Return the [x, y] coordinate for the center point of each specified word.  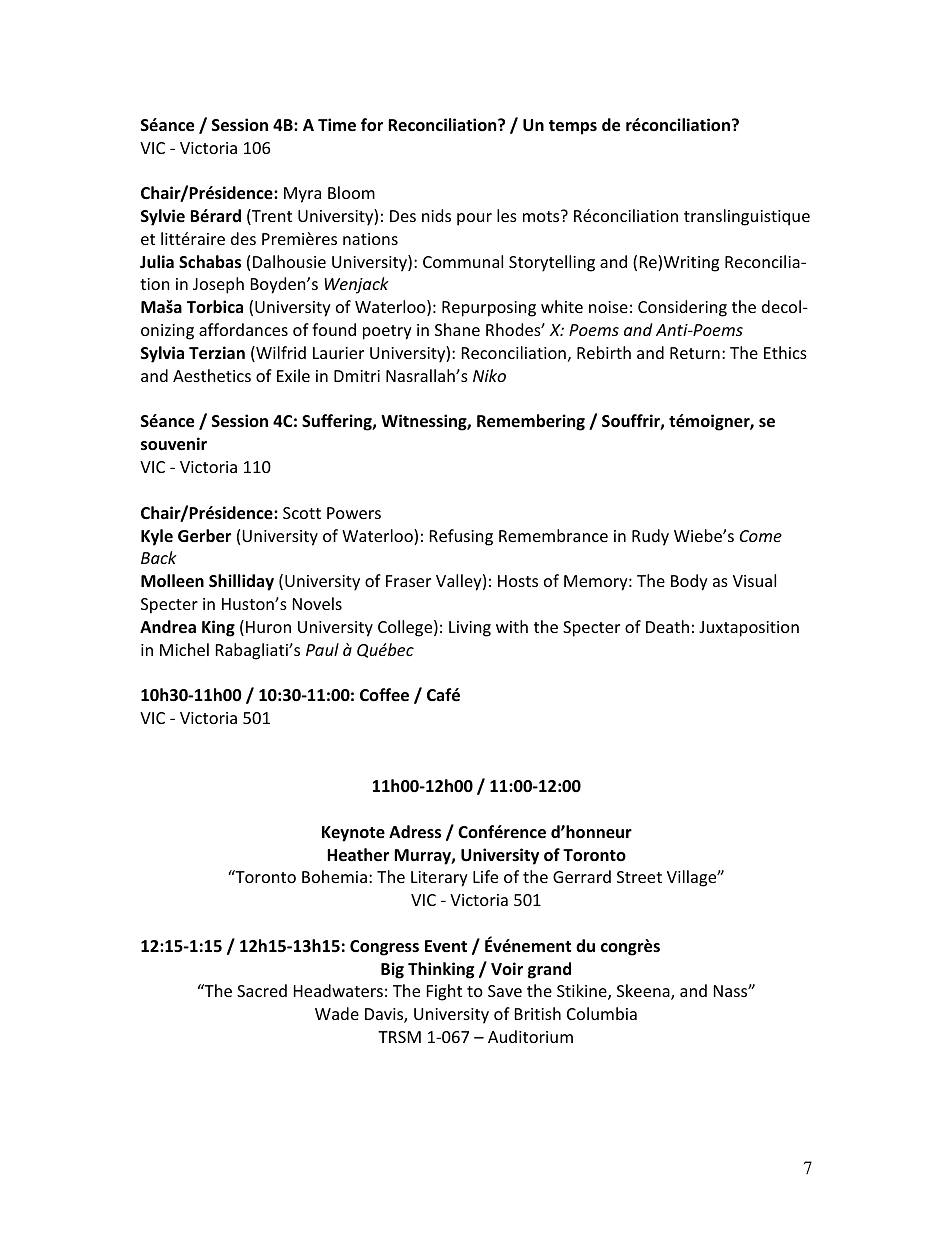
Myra [302, 195]
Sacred [262, 990]
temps [573, 127]
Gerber [204, 536]
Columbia [602, 1013]
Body [689, 582]
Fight [444, 992]
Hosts [518, 581]
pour [474, 219]
